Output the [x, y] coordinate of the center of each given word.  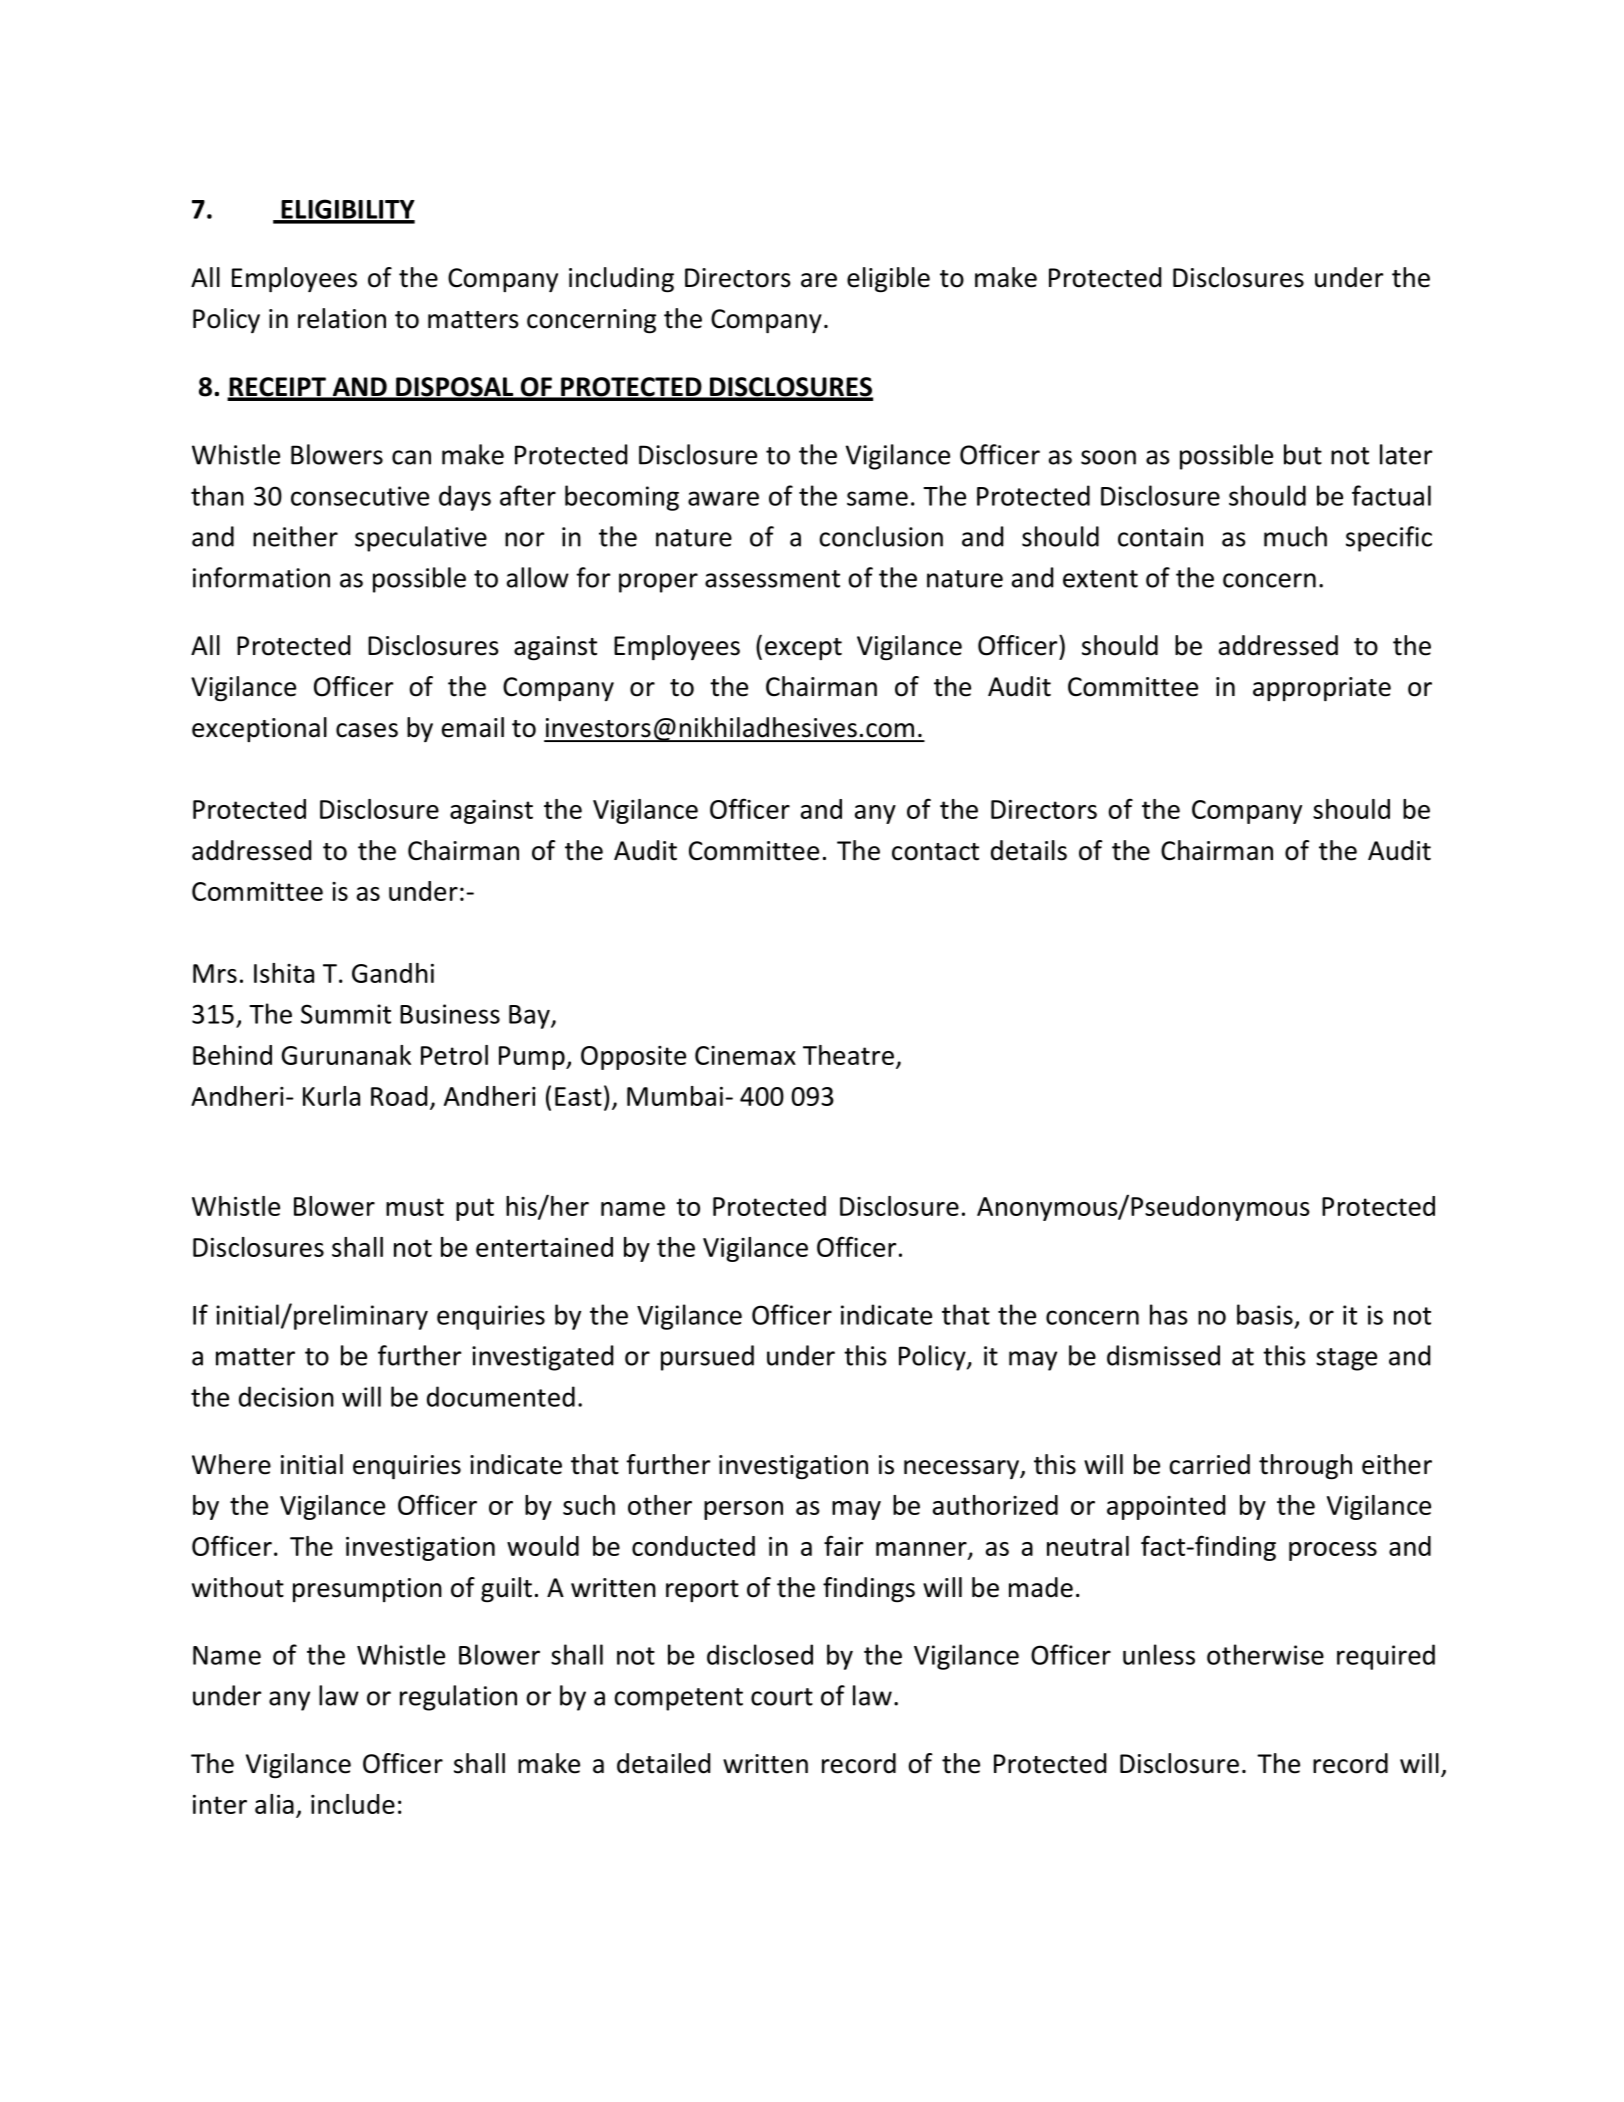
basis [1265, 1314]
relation [342, 318]
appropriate [1322, 689]
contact [935, 852]
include [353, 1804]
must [415, 1207]
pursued [707, 1358]
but [1303, 454]
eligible [888, 280]
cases [367, 730]
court [782, 1697]
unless [1159, 1654]
